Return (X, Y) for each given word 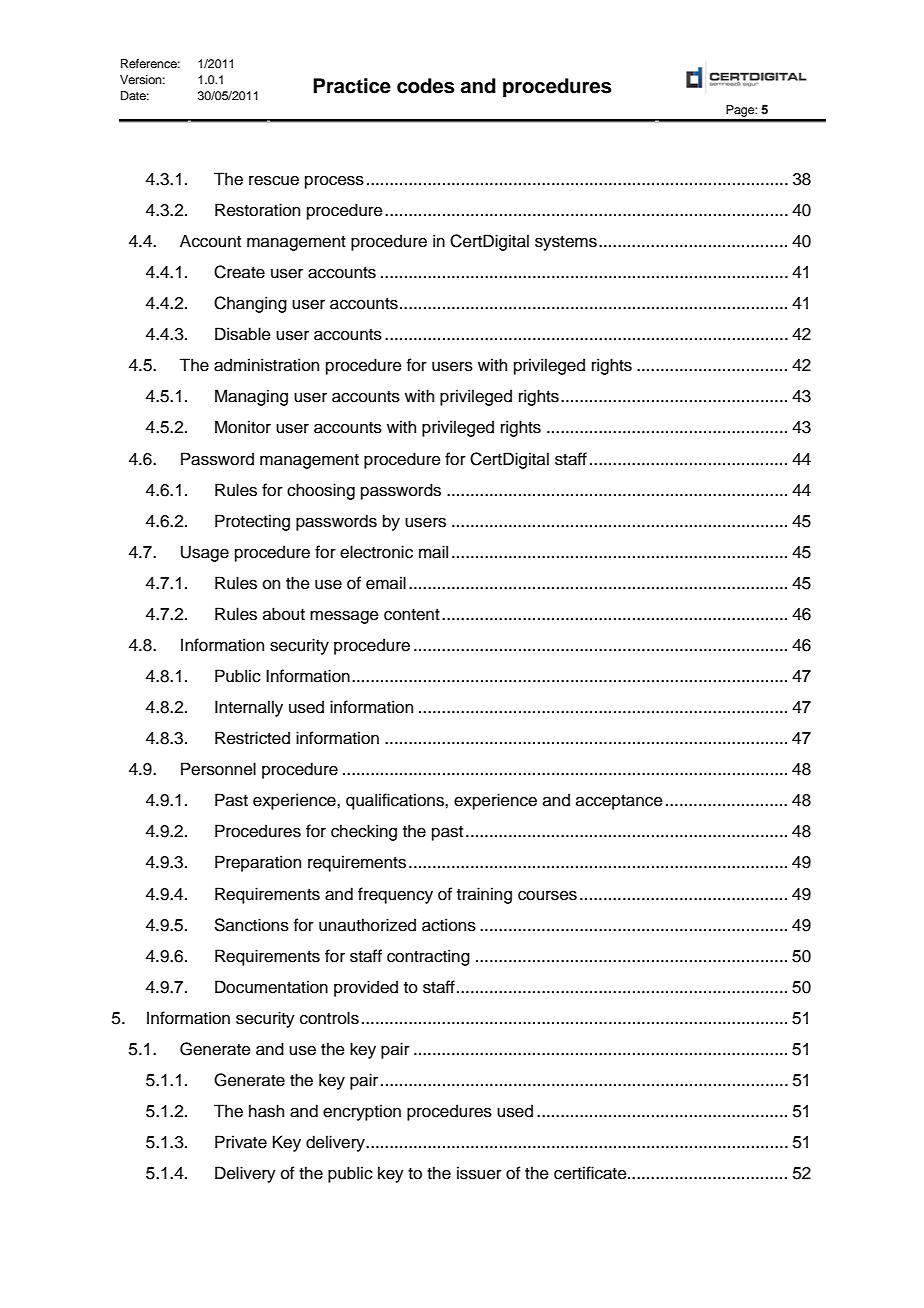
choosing (321, 491)
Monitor (243, 427)
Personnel (218, 769)
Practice (352, 86)
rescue (274, 181)
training (484, 895)
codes (426, 86)
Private (241, 1142)
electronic (376, 552)
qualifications (396, 801)
